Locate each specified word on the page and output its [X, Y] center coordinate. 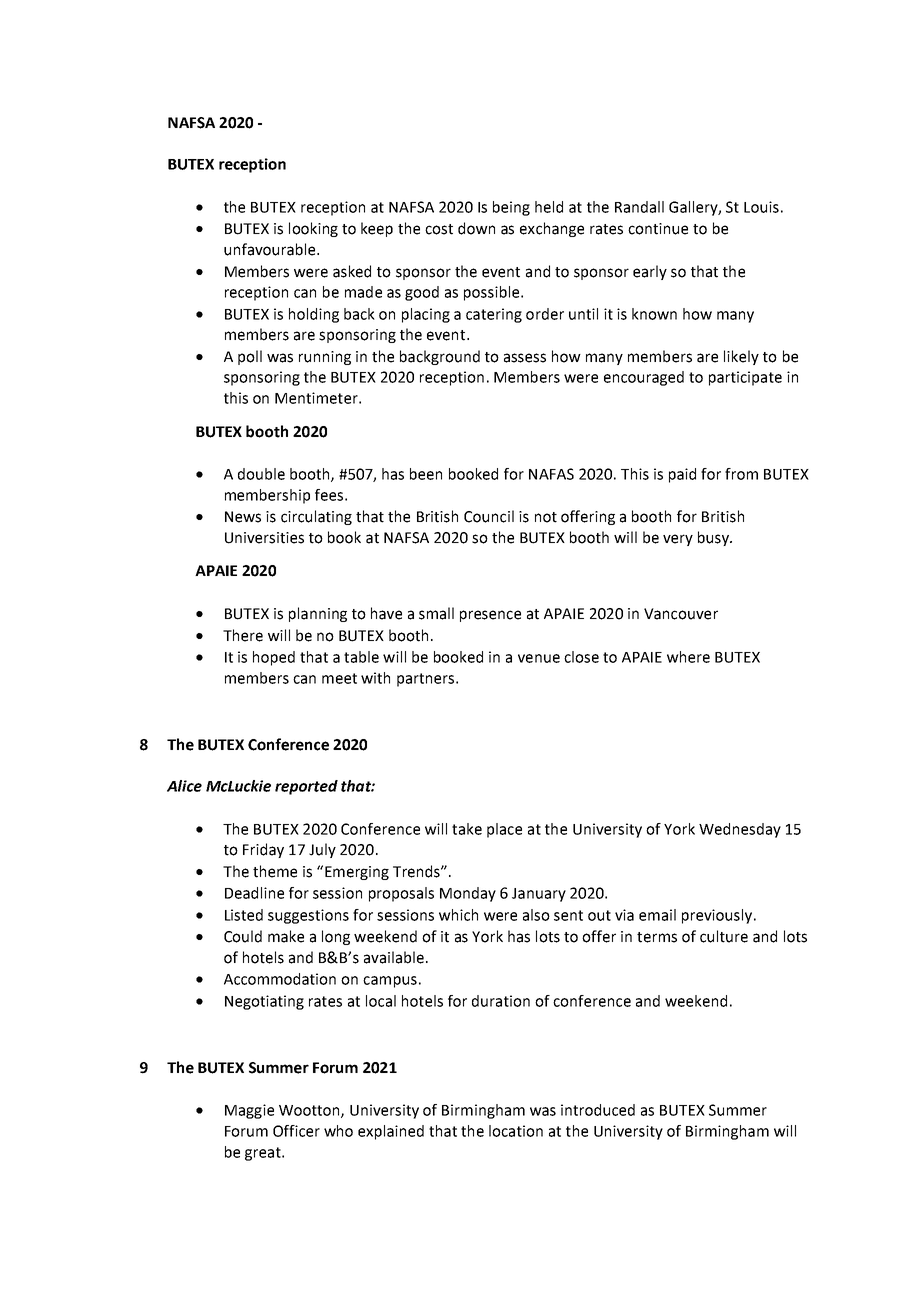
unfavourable [271, 249]
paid [682, 475]
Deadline [254, 893]
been [426, 474]
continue [658, 229]
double [261, 474]
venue [539, 658]
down [476, 228]
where [688, 657]
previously [717, 916]
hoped [274, 658]
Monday [468, 894]
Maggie [249, 1111]
